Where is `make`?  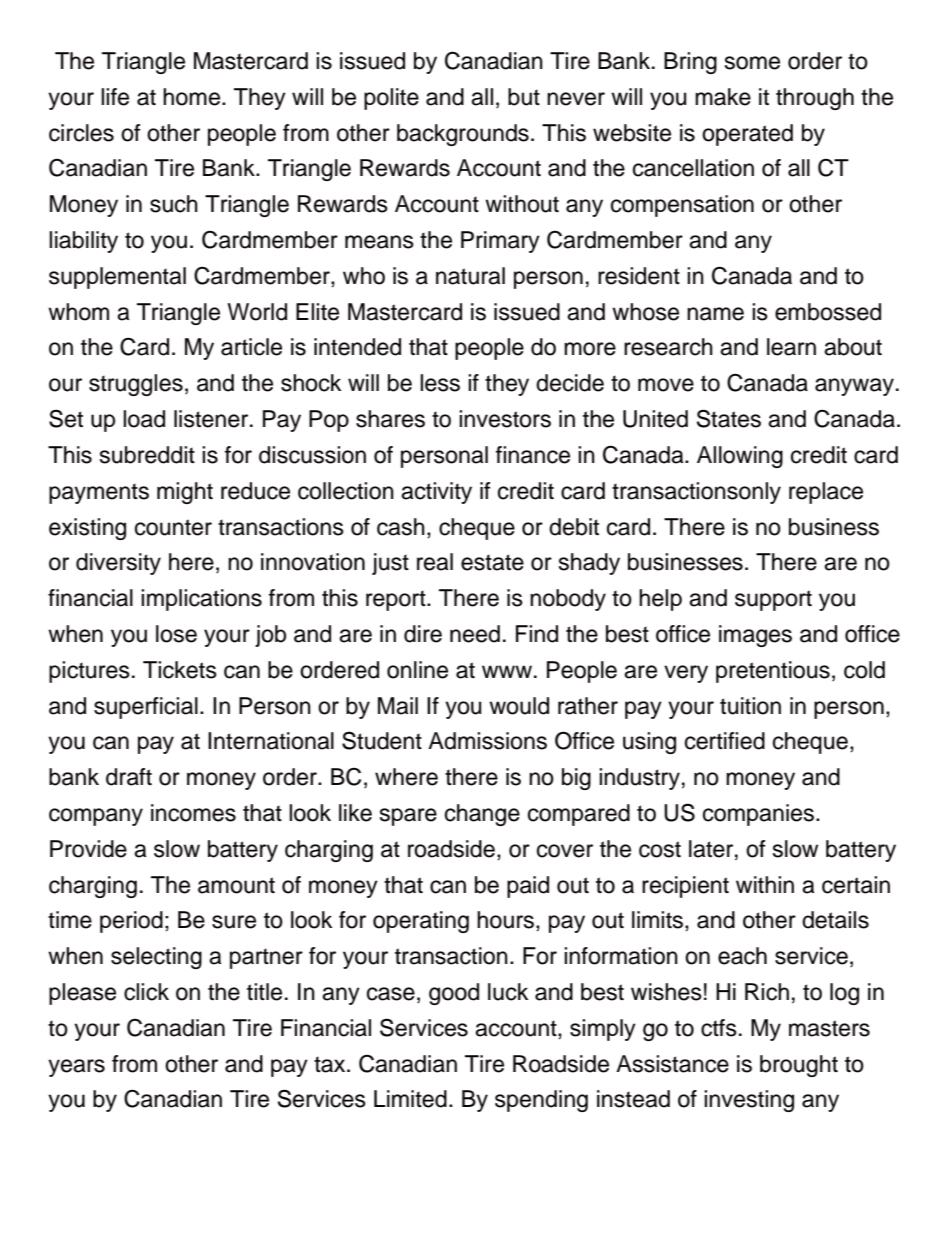 make is located at coordinates (723, 97).
